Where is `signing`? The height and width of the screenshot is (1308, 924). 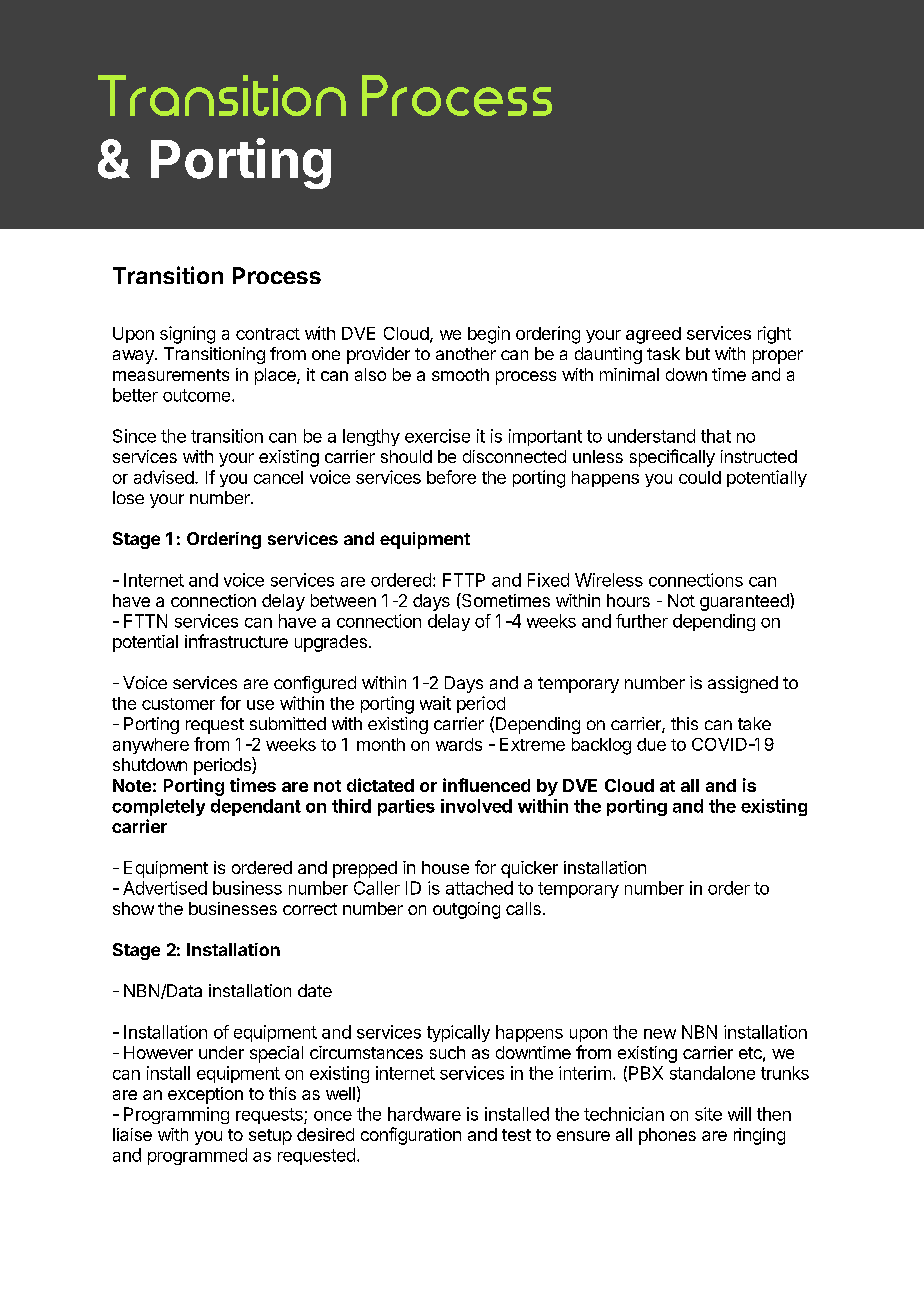 signing is located at coordinates (187, 335).
